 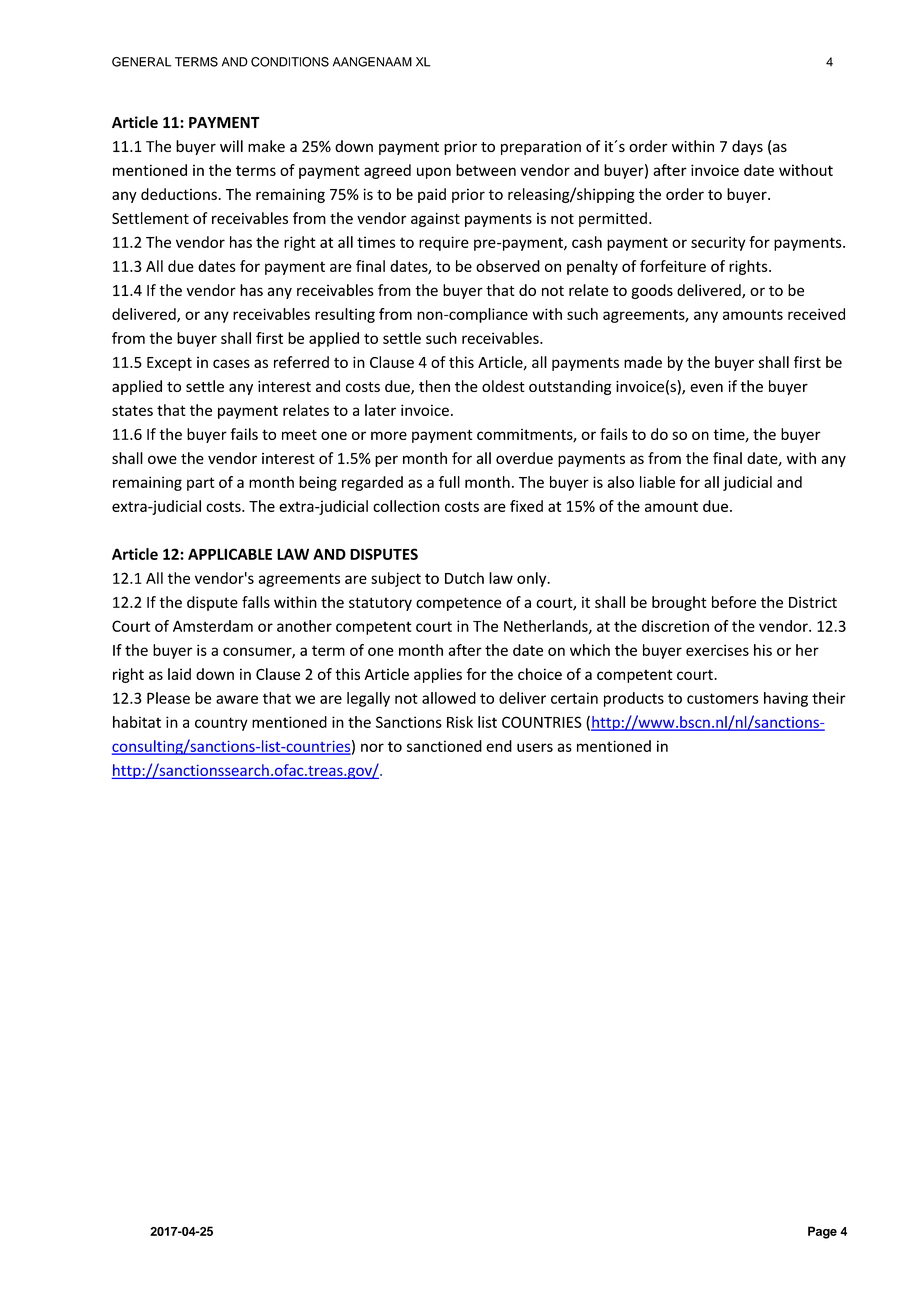 I want to click on Page, so click(x=822, y=1232).
